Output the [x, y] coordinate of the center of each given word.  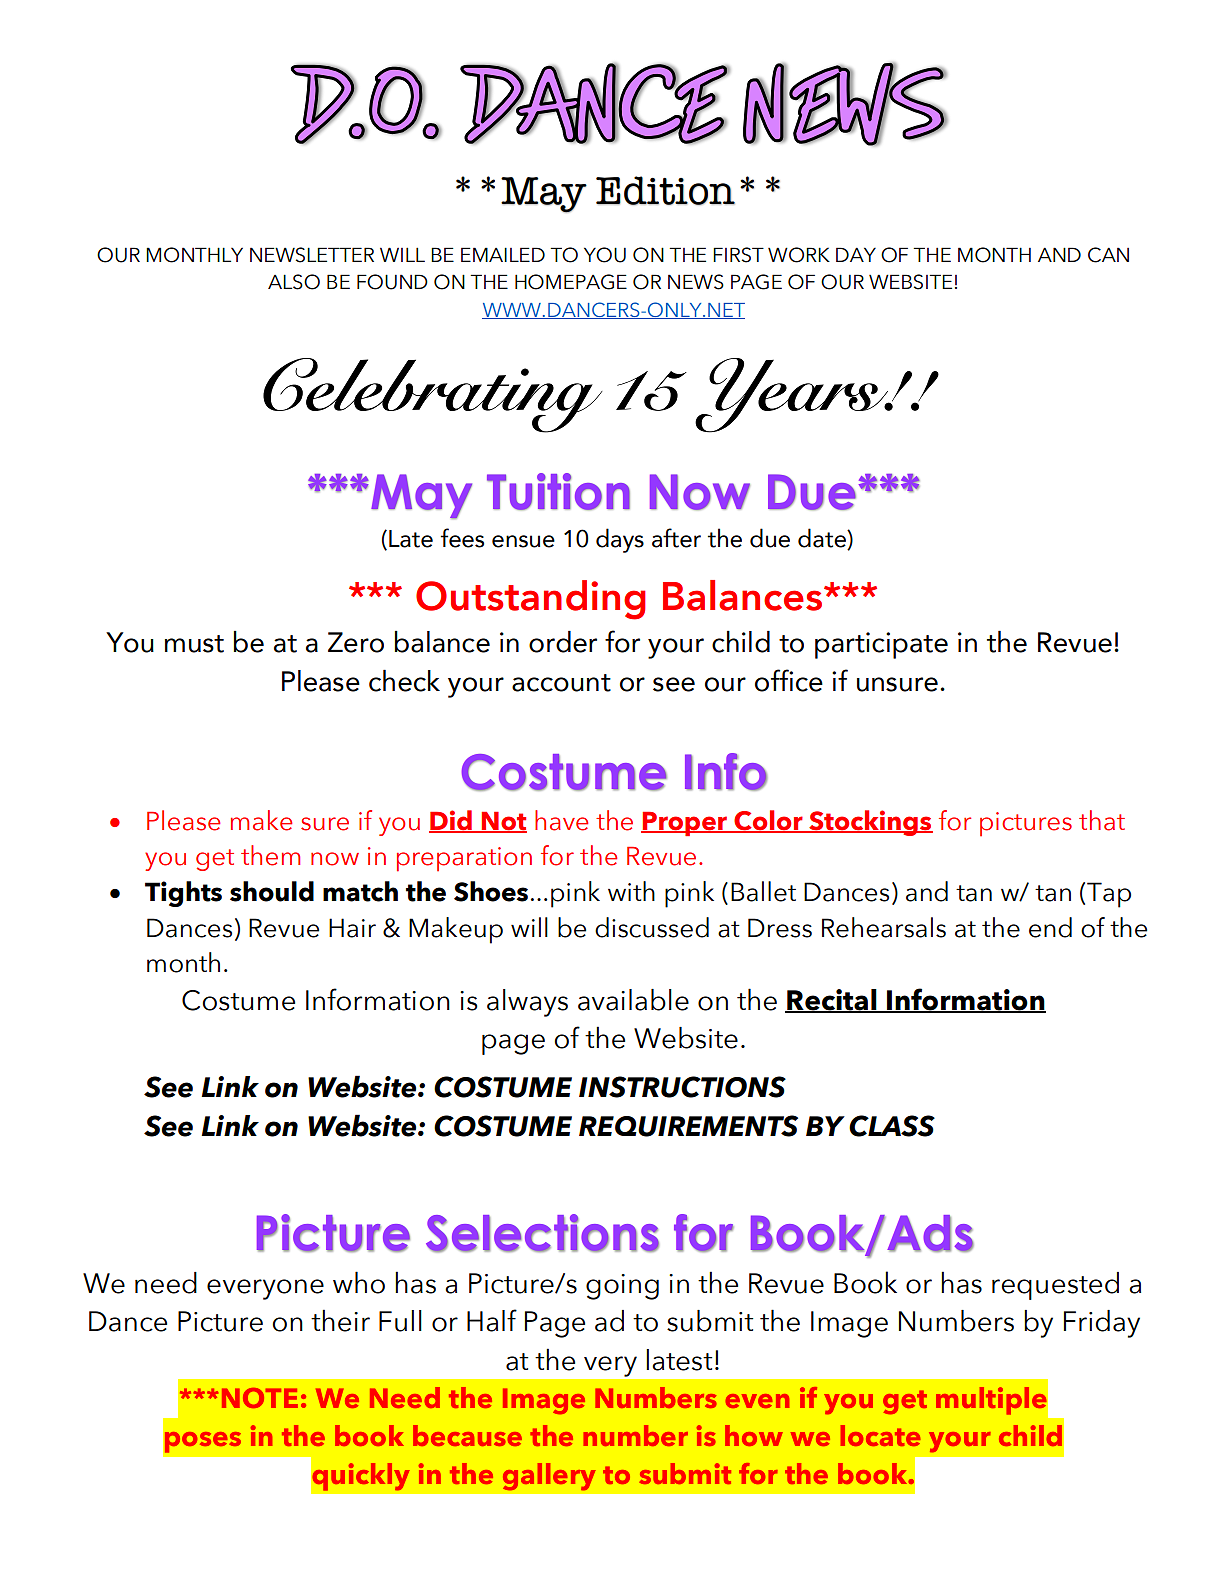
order [563, 642]
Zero [356, 642]
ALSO [294, 282]
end [1050, 927]
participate [881, 645]
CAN [1108, 255]
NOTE [260, 1398]
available [633, 1000]
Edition [665, 190]
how [754, 1435]
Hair [352, 928]
